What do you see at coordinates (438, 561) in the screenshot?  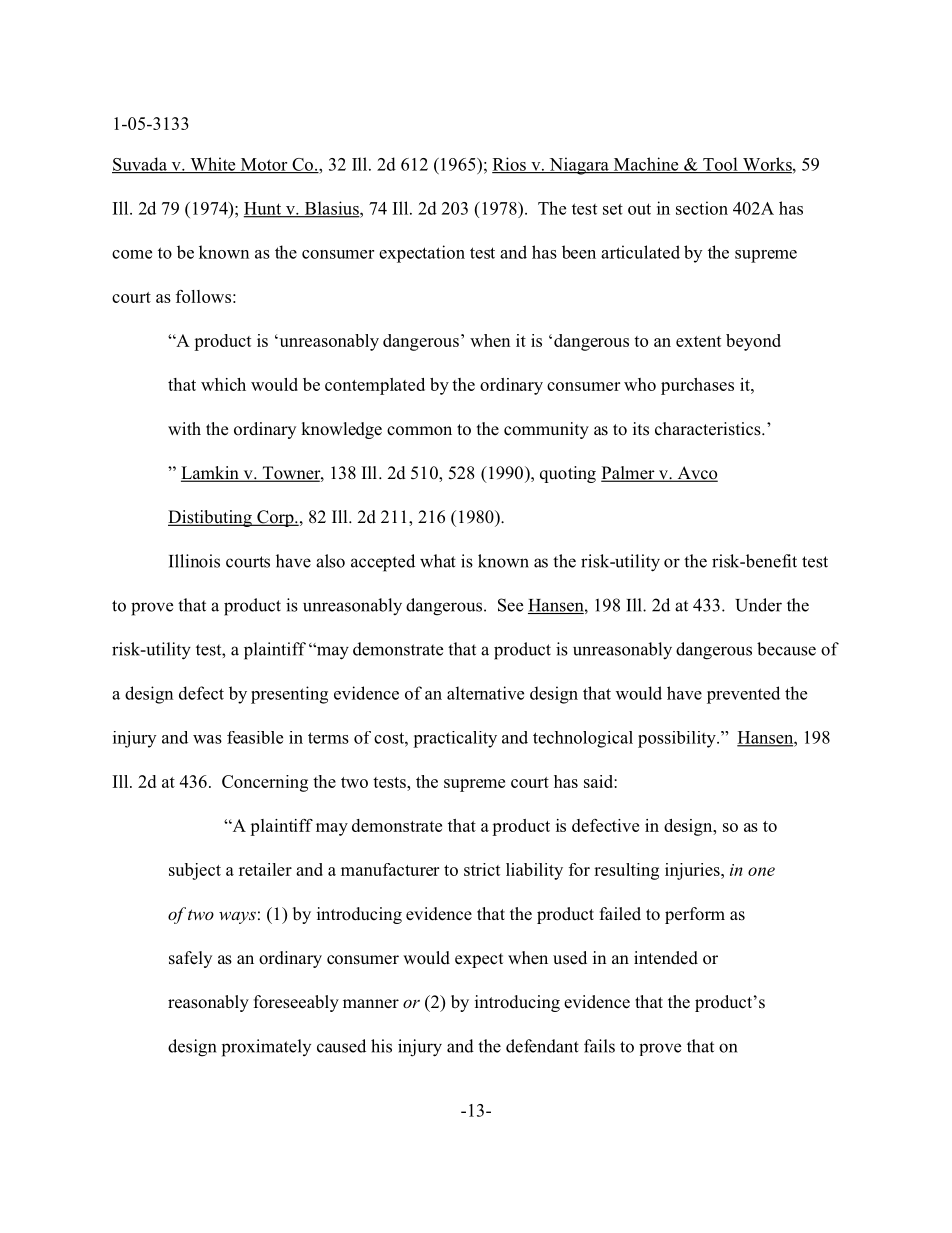 I see `what` at bounding box center [438, 561].
